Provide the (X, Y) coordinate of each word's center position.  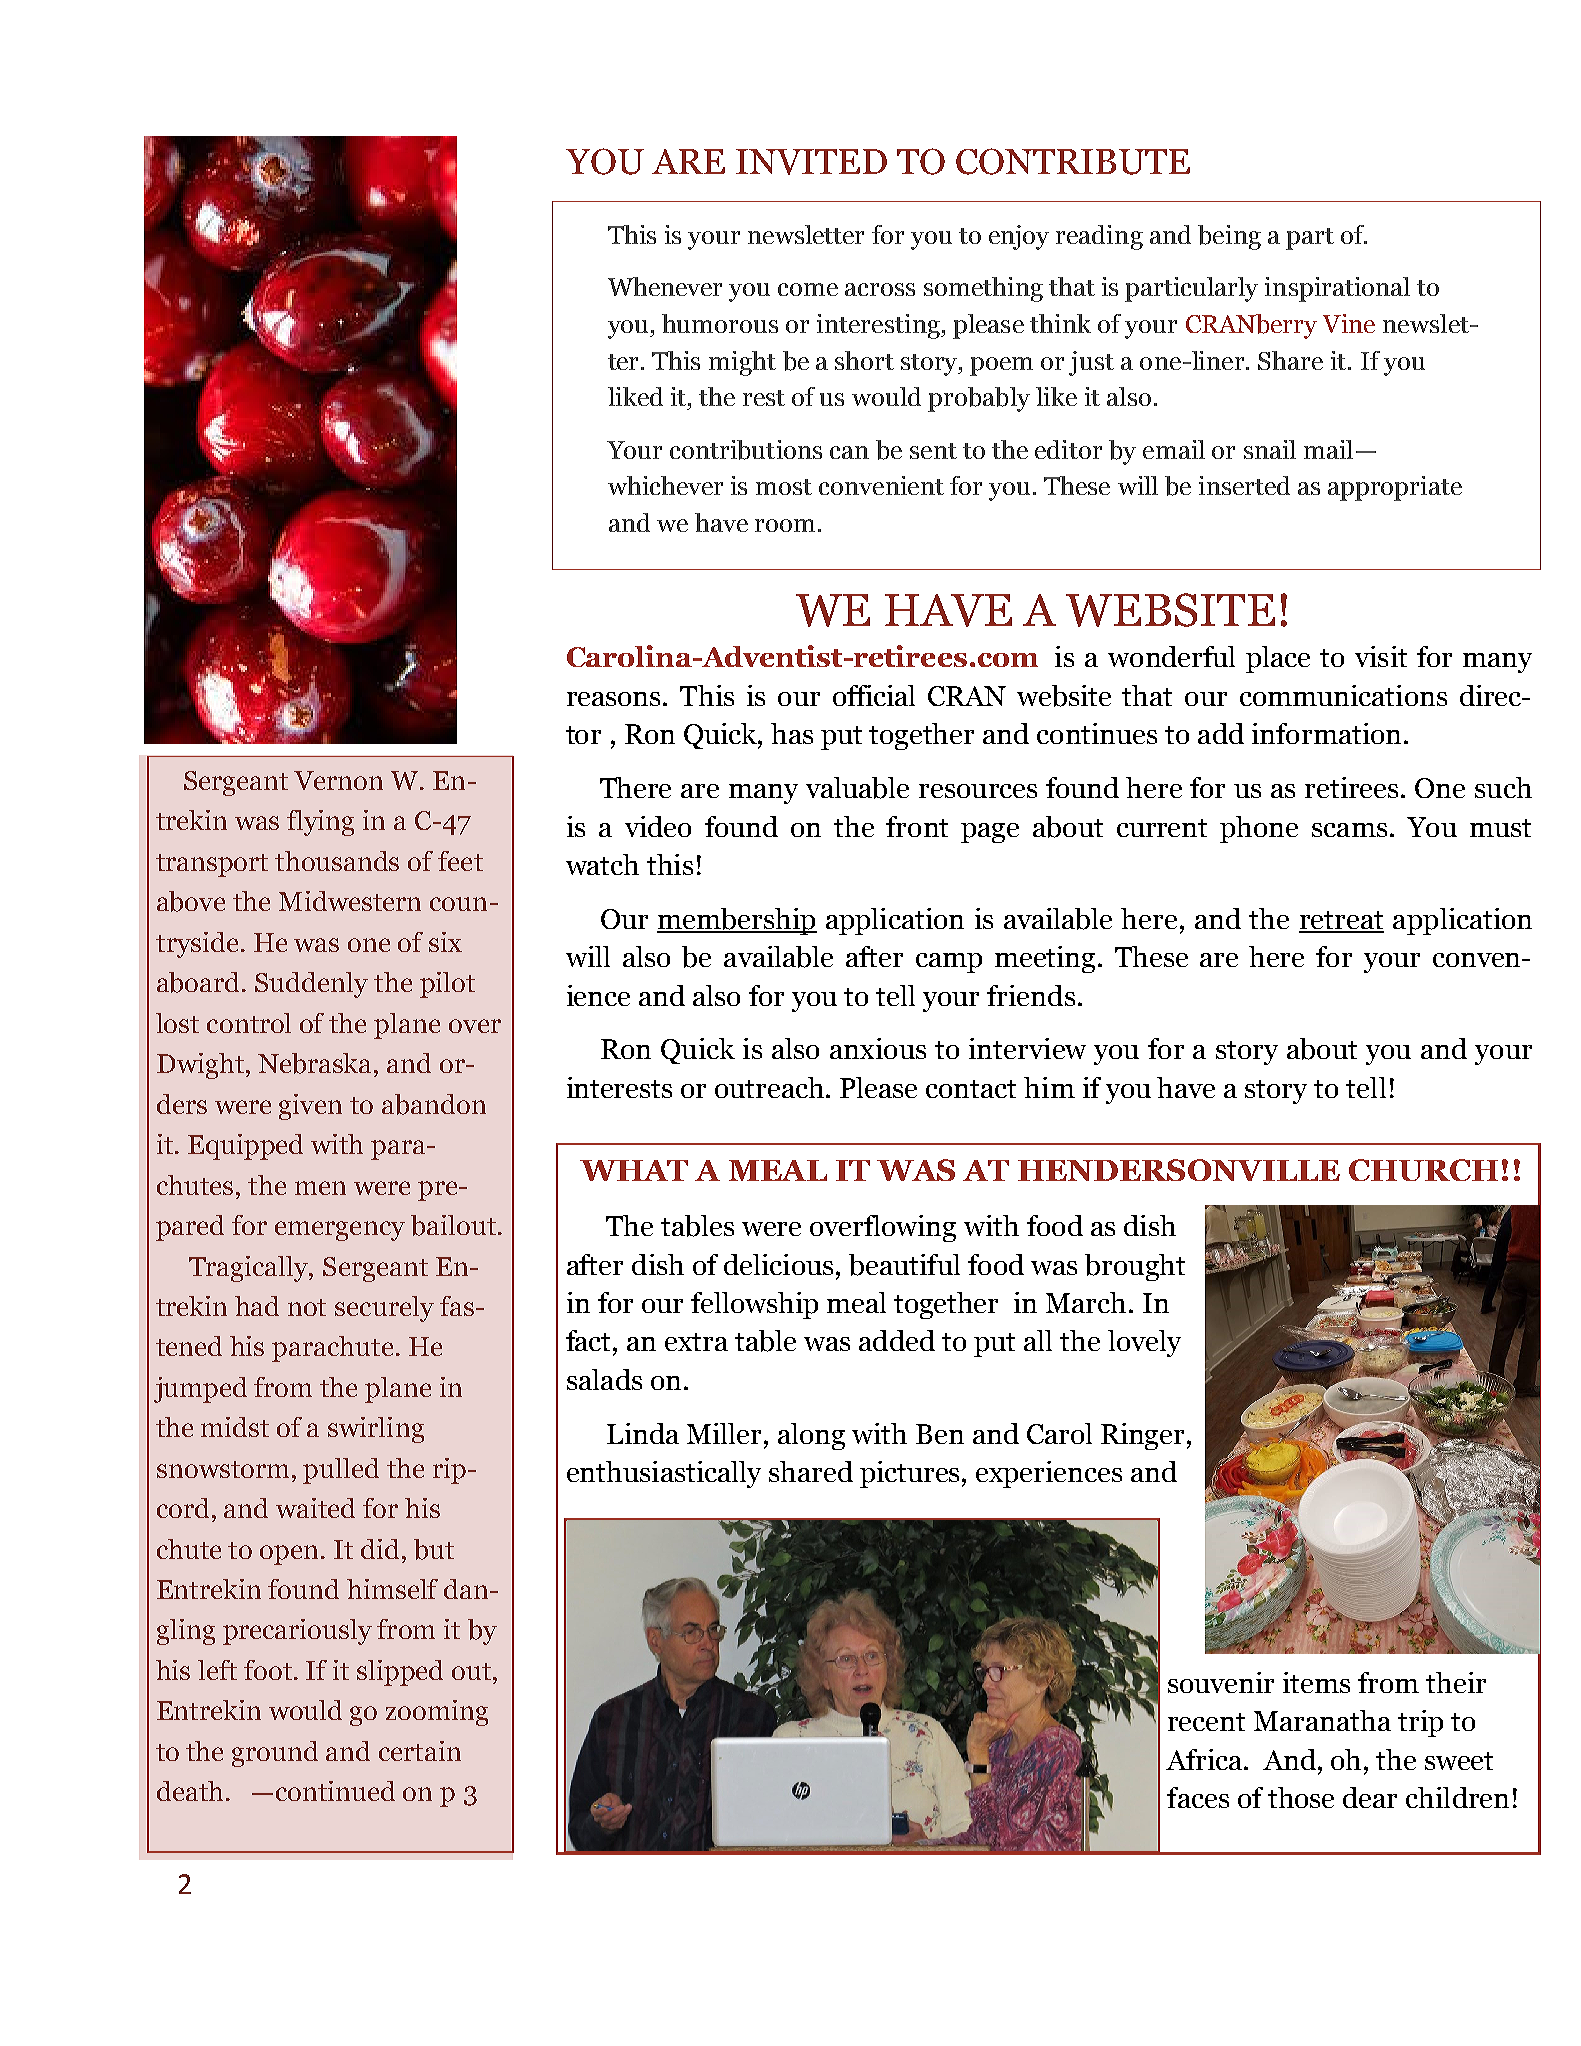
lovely (1144, 1343)
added (897, 1340)
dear (1370, 1797)
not (307, 1307)
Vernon (338, 780)
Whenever (665, 286)
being (1229, 237)
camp (949, 963)
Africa (1205, 1759)
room (785, 525)
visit (1381, 656)
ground (275, 1754)
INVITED (811, 162)
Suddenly (311, 985)
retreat (1341, 921)
